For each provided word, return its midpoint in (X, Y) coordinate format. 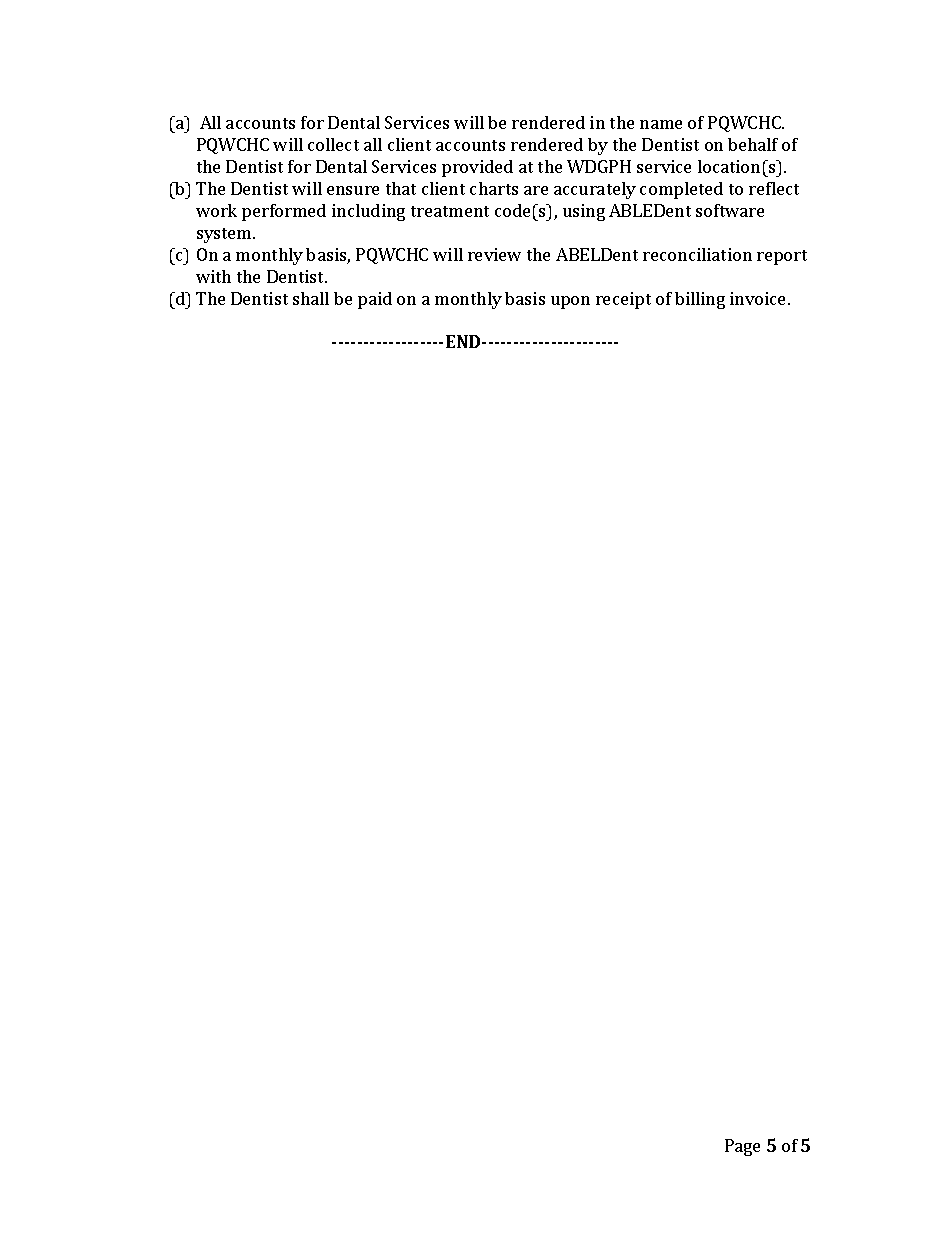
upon (570, 302)
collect (333, 144)
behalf (753, 144)
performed (284, 212)
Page (742, 1147)
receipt (623, 300)
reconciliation (697, 254)
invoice (759, 298)
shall (311, 298)
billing (700, 300)
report (782, 257)
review (494, 254)
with (213, 276)
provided (477, 168)
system (225, 235)
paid (375, 300)
